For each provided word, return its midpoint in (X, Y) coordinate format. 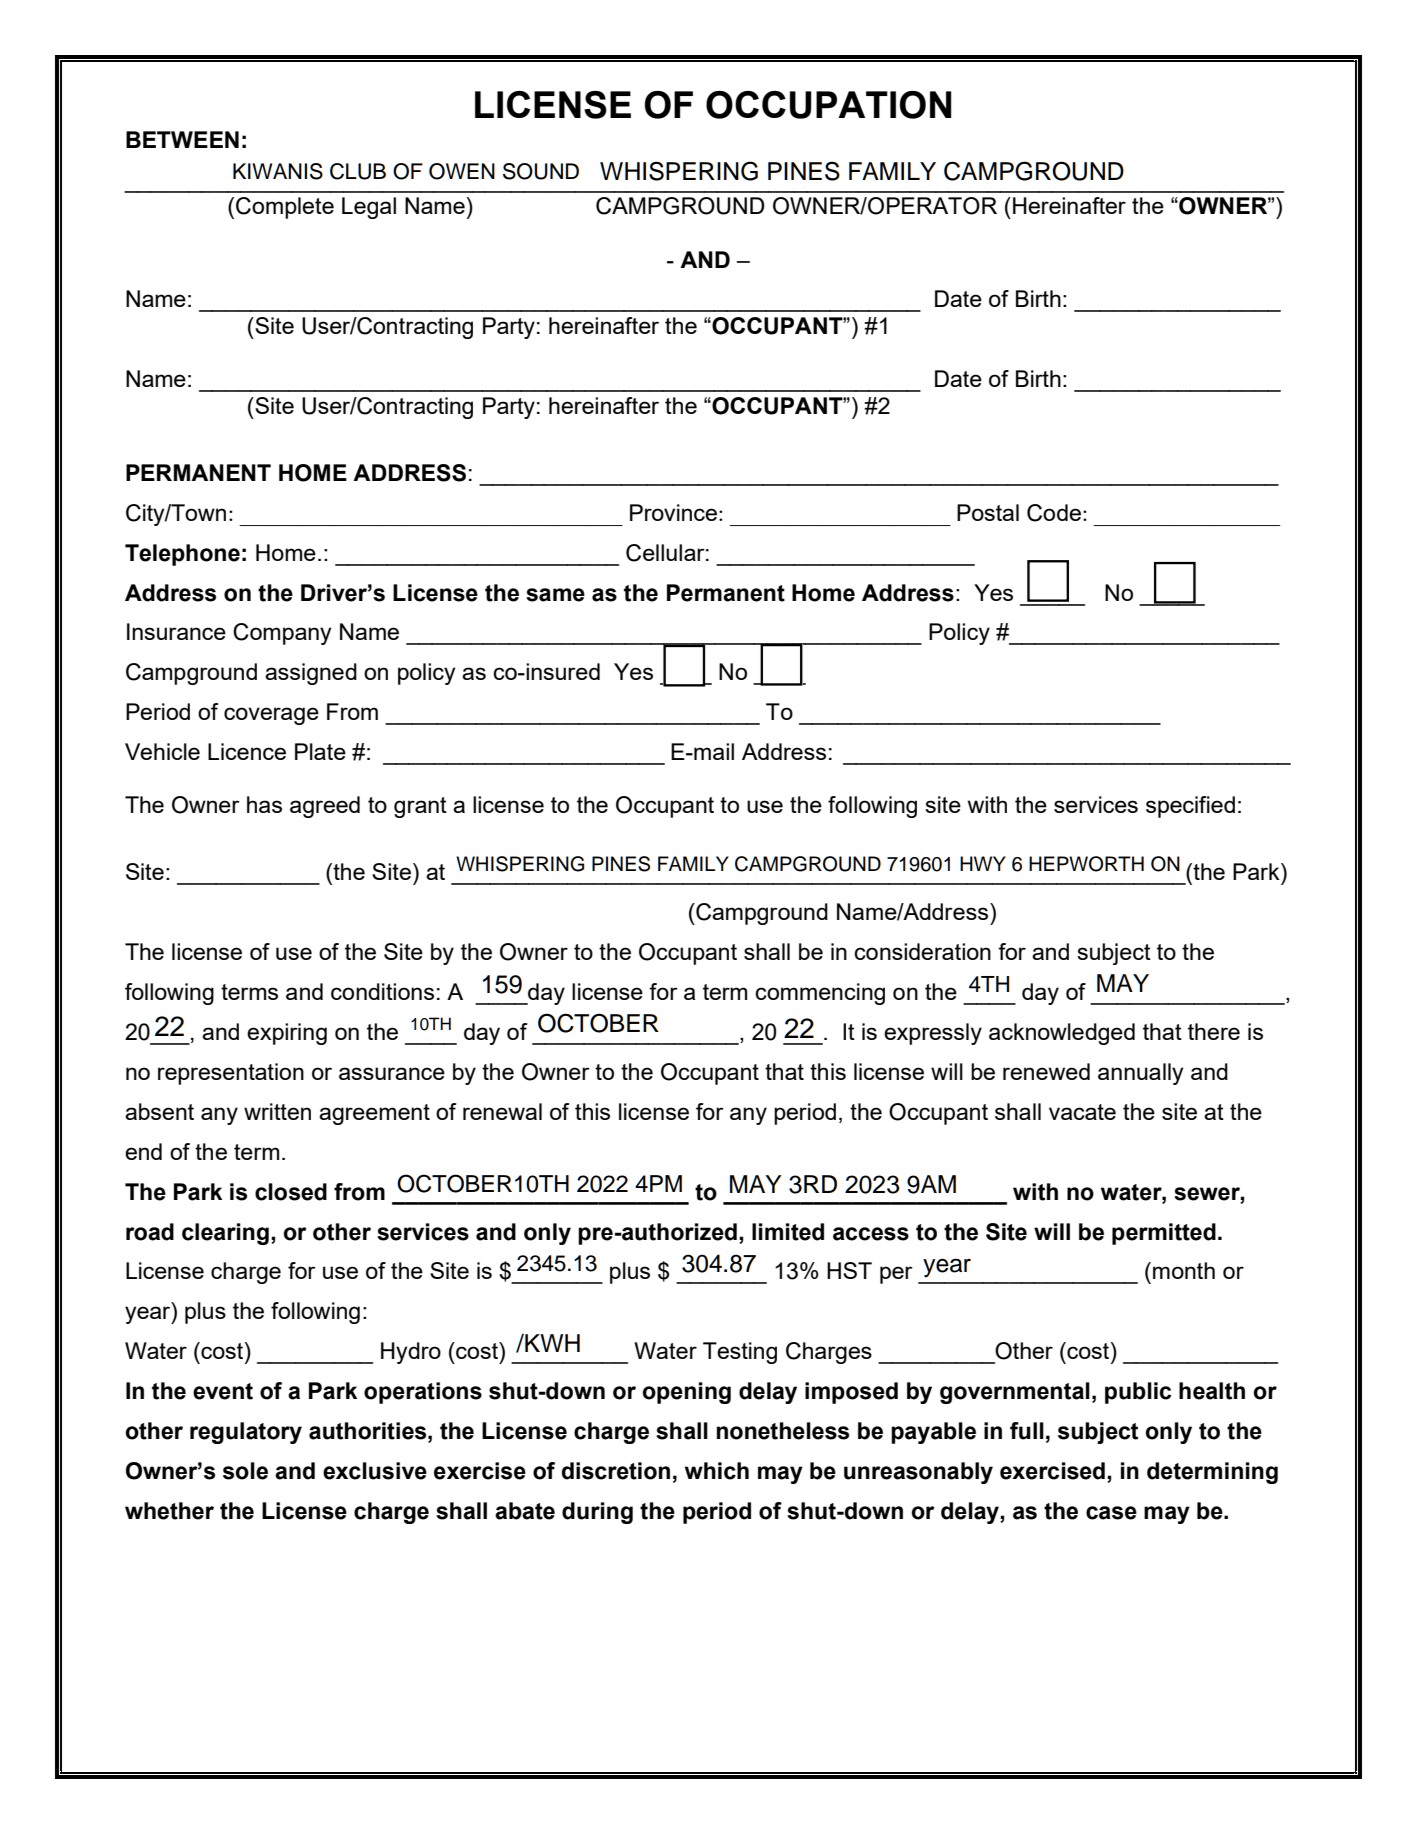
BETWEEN (182, 139)
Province (673, 512)
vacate (1082, 1112)
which (717, 1471)
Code (1054, 513)
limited (788, 1232)
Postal (988, 512)
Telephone (182, 555)
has (264, 804)
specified (1190, 807)
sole (245, 1471)
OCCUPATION (829, 105)
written (277, 1111)
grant (420, 807)
